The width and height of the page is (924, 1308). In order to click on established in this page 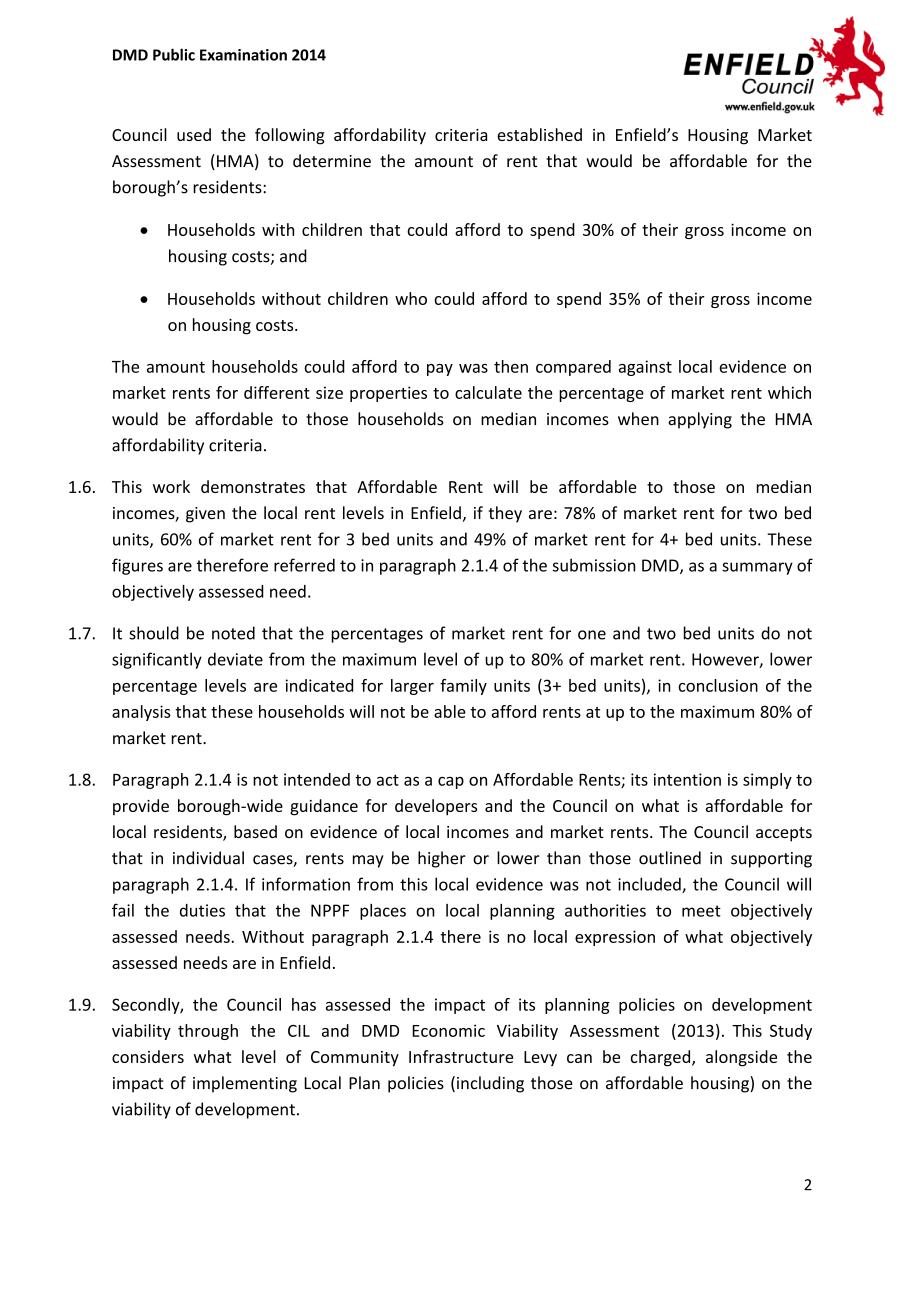, I will do `click(539, 134)`.
